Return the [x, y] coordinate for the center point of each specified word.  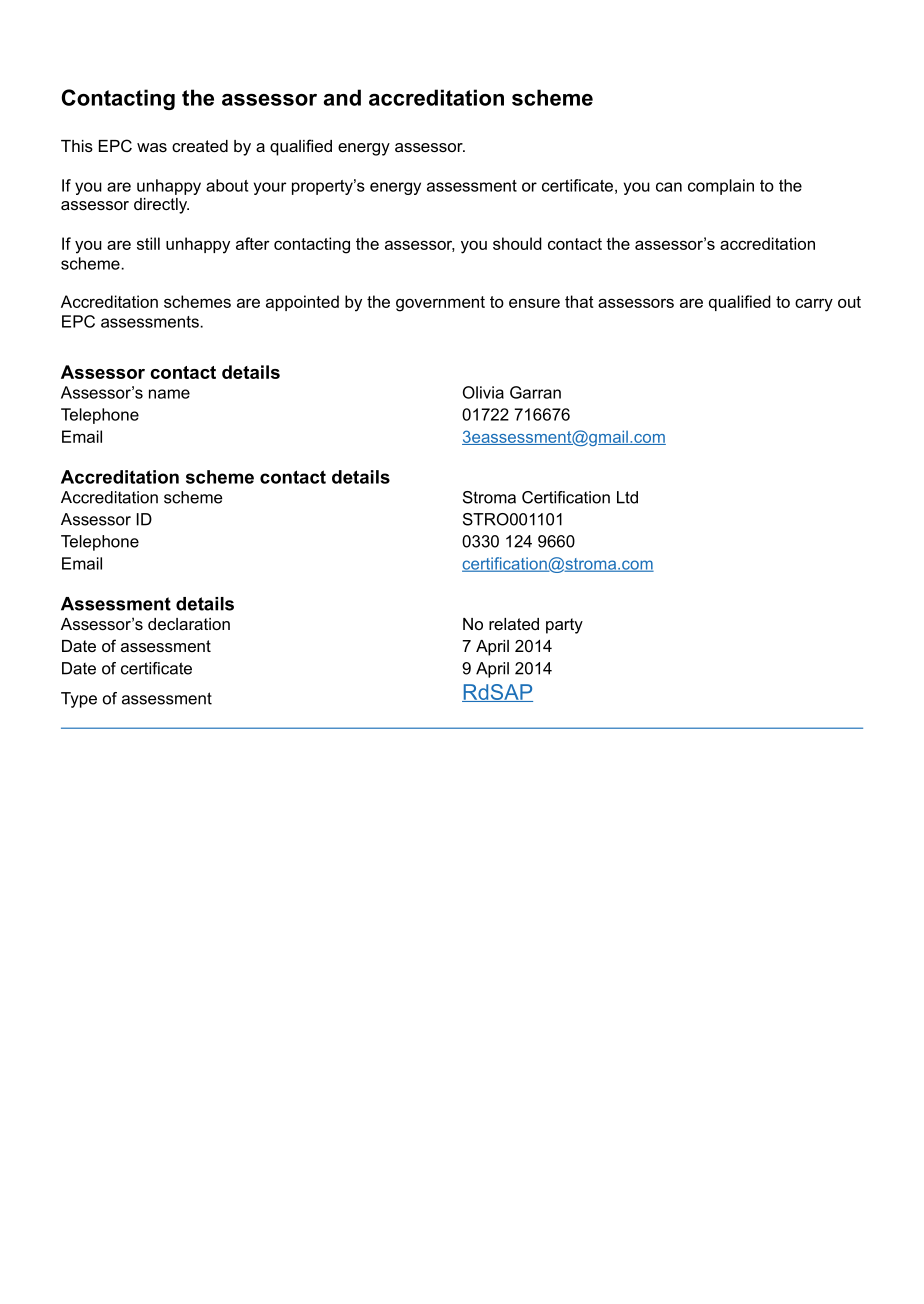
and [342, 97]
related [514, 624]
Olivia [483, 392]
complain [721, 187]
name [169, 394]
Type [79, 700]
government [440, 304]
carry [814, 305]
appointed [302, 303]
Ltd [627, 497]
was [152, 147]
